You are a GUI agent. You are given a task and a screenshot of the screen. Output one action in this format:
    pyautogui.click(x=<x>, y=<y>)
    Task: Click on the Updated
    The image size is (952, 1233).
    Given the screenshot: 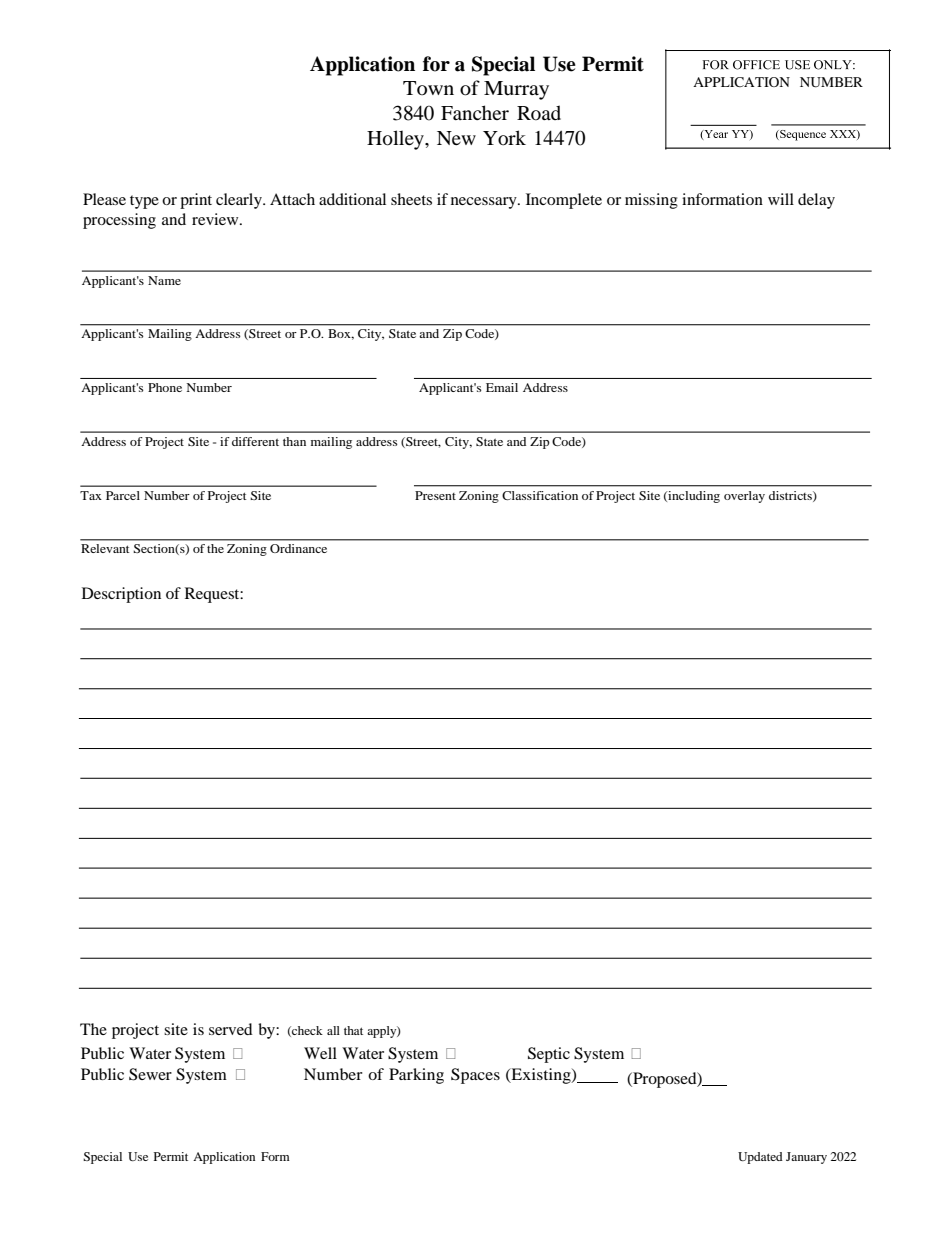 What is the action you would take?
    pyautogui.click(x=760, y=1158)
